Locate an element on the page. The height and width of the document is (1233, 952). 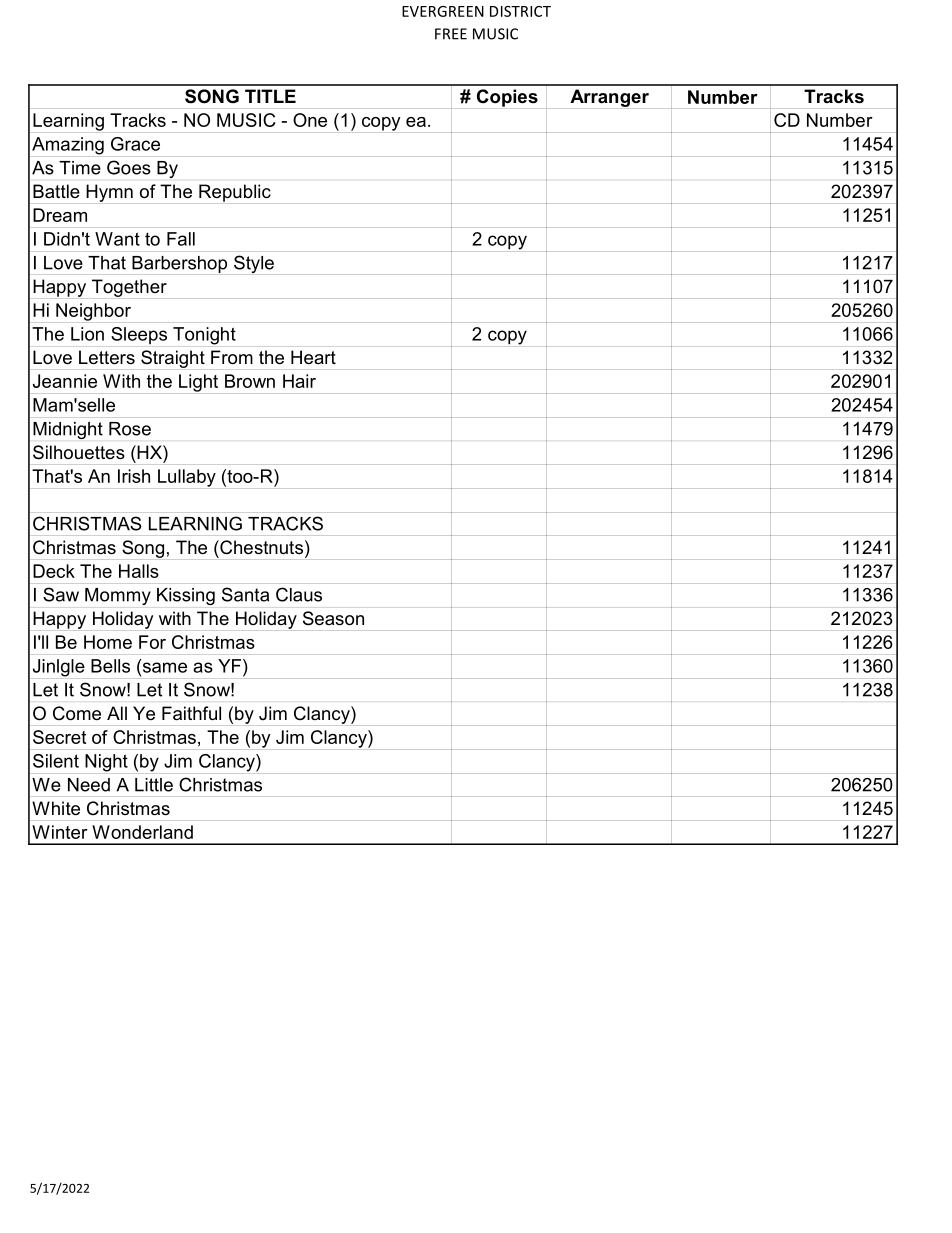
Together is located at coordinates (129, 288).
